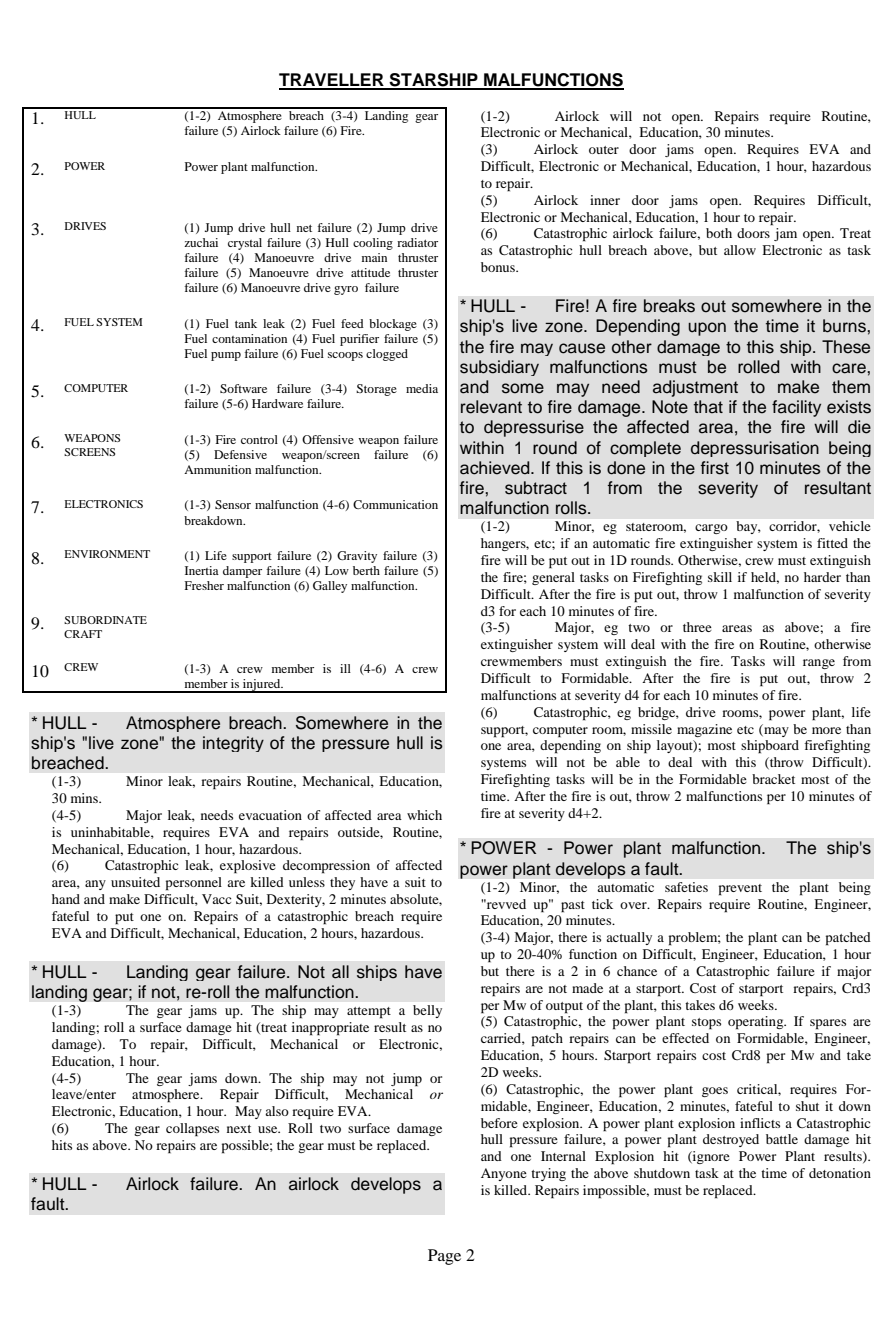 The height and width of the screenshot is (1318, 896). What do you see at coordinates (202, 570) in the screenshot?
I see `Inertia` at bounding box center [202, 570].
